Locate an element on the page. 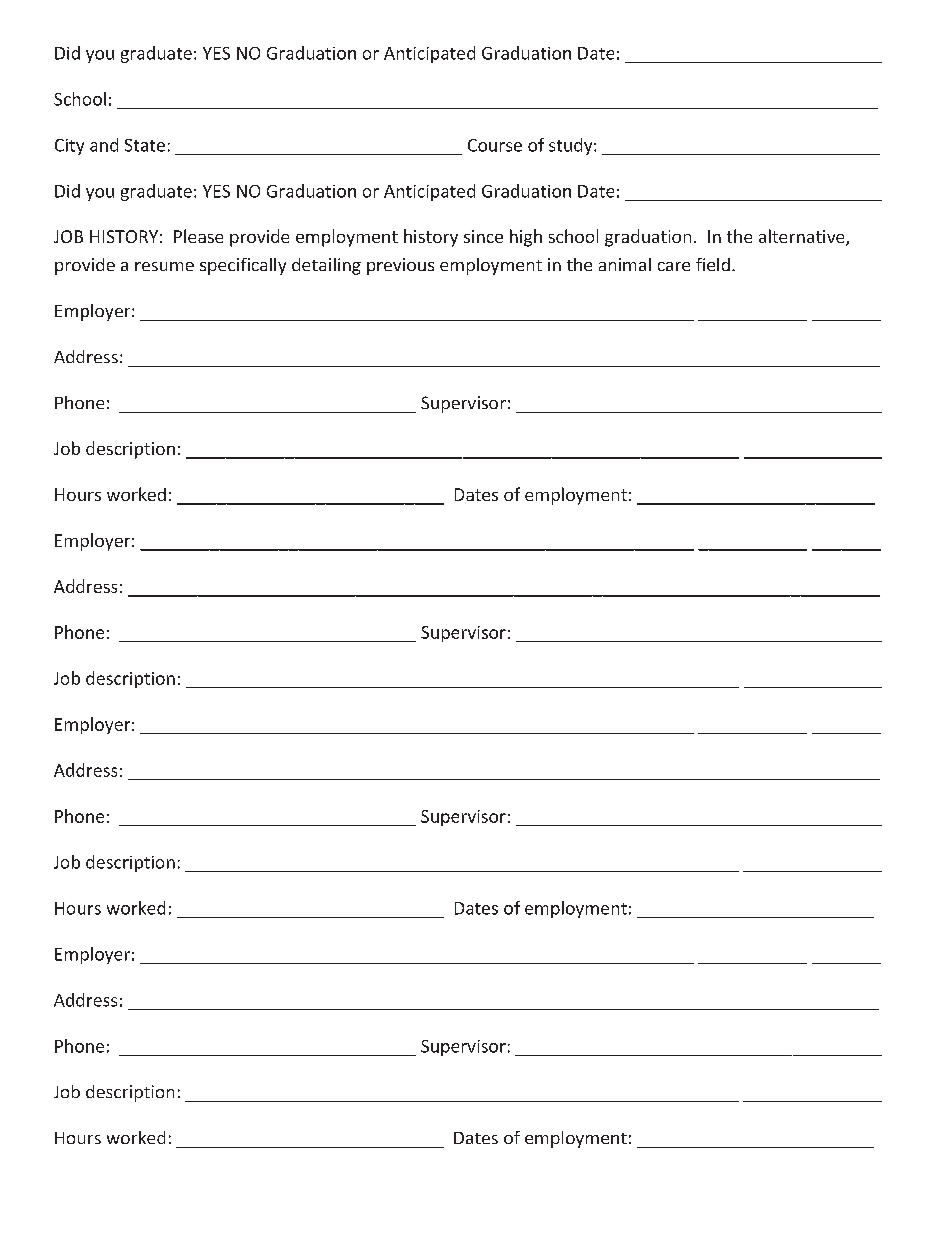 The height and width of the page is (1233, 952). City is located at coordinates (69, 147).
